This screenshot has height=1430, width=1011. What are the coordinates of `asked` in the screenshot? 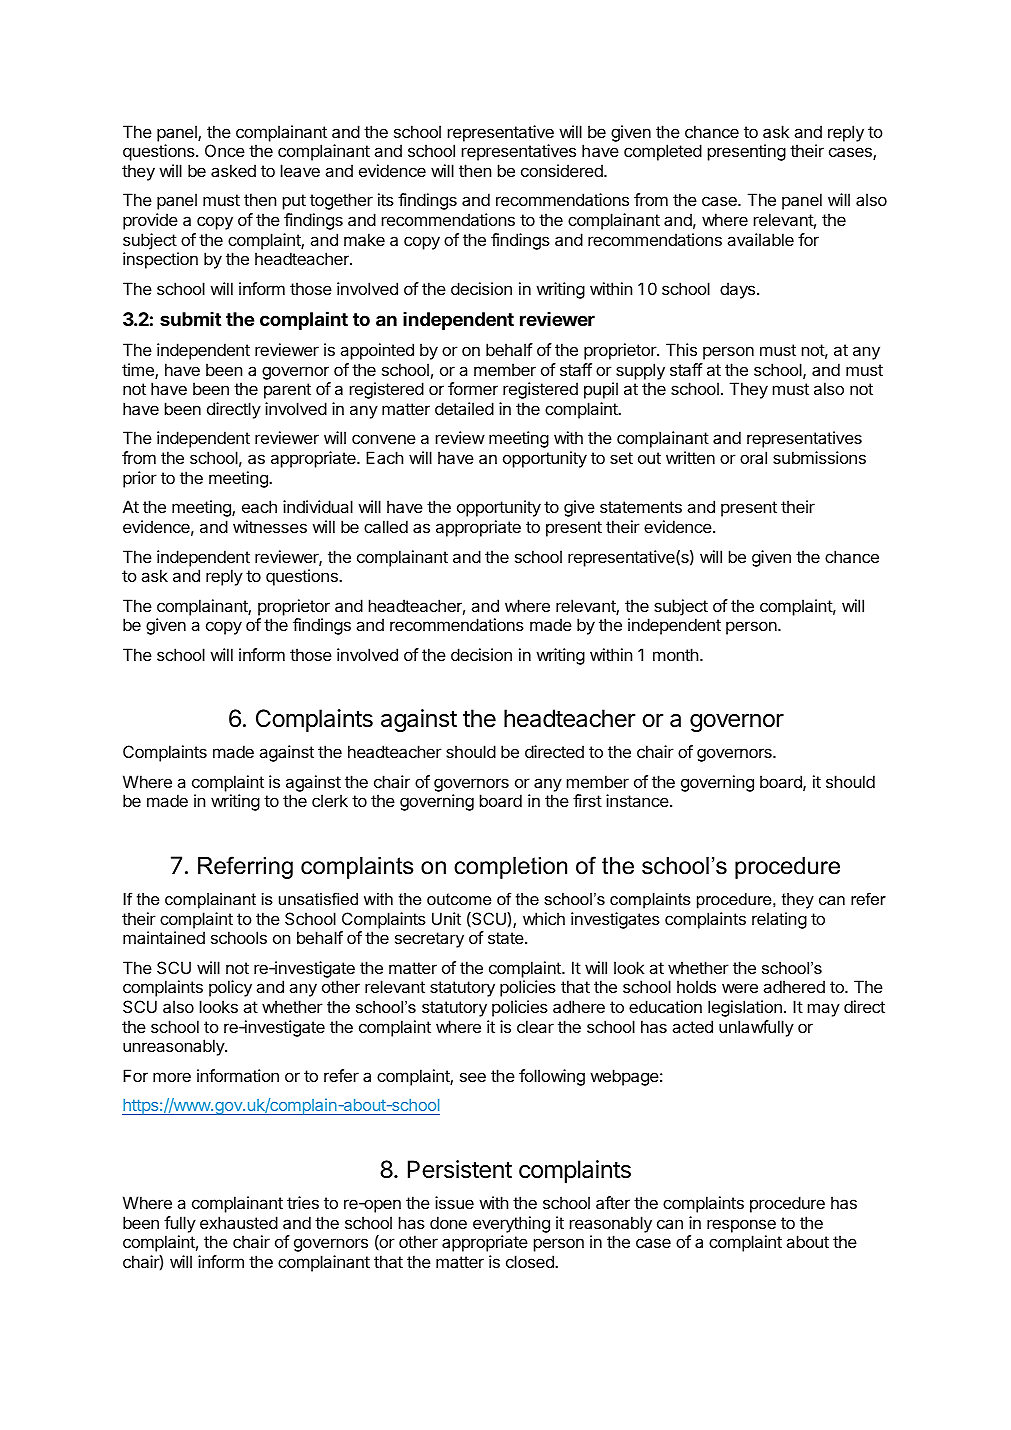 It's located at (233, 170).
